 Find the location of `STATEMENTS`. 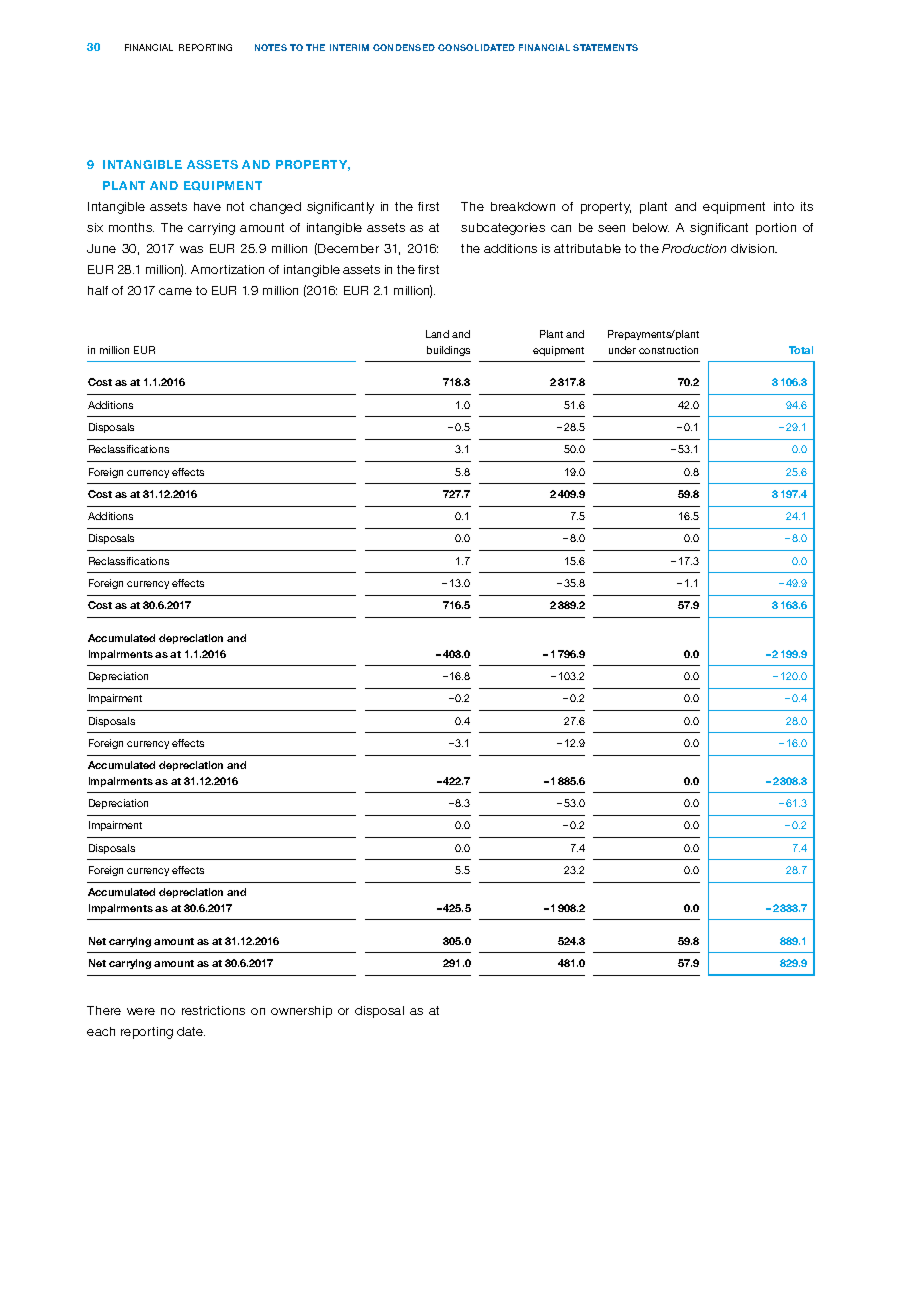

STATEMENTS is located at coordinates (605, 47).
